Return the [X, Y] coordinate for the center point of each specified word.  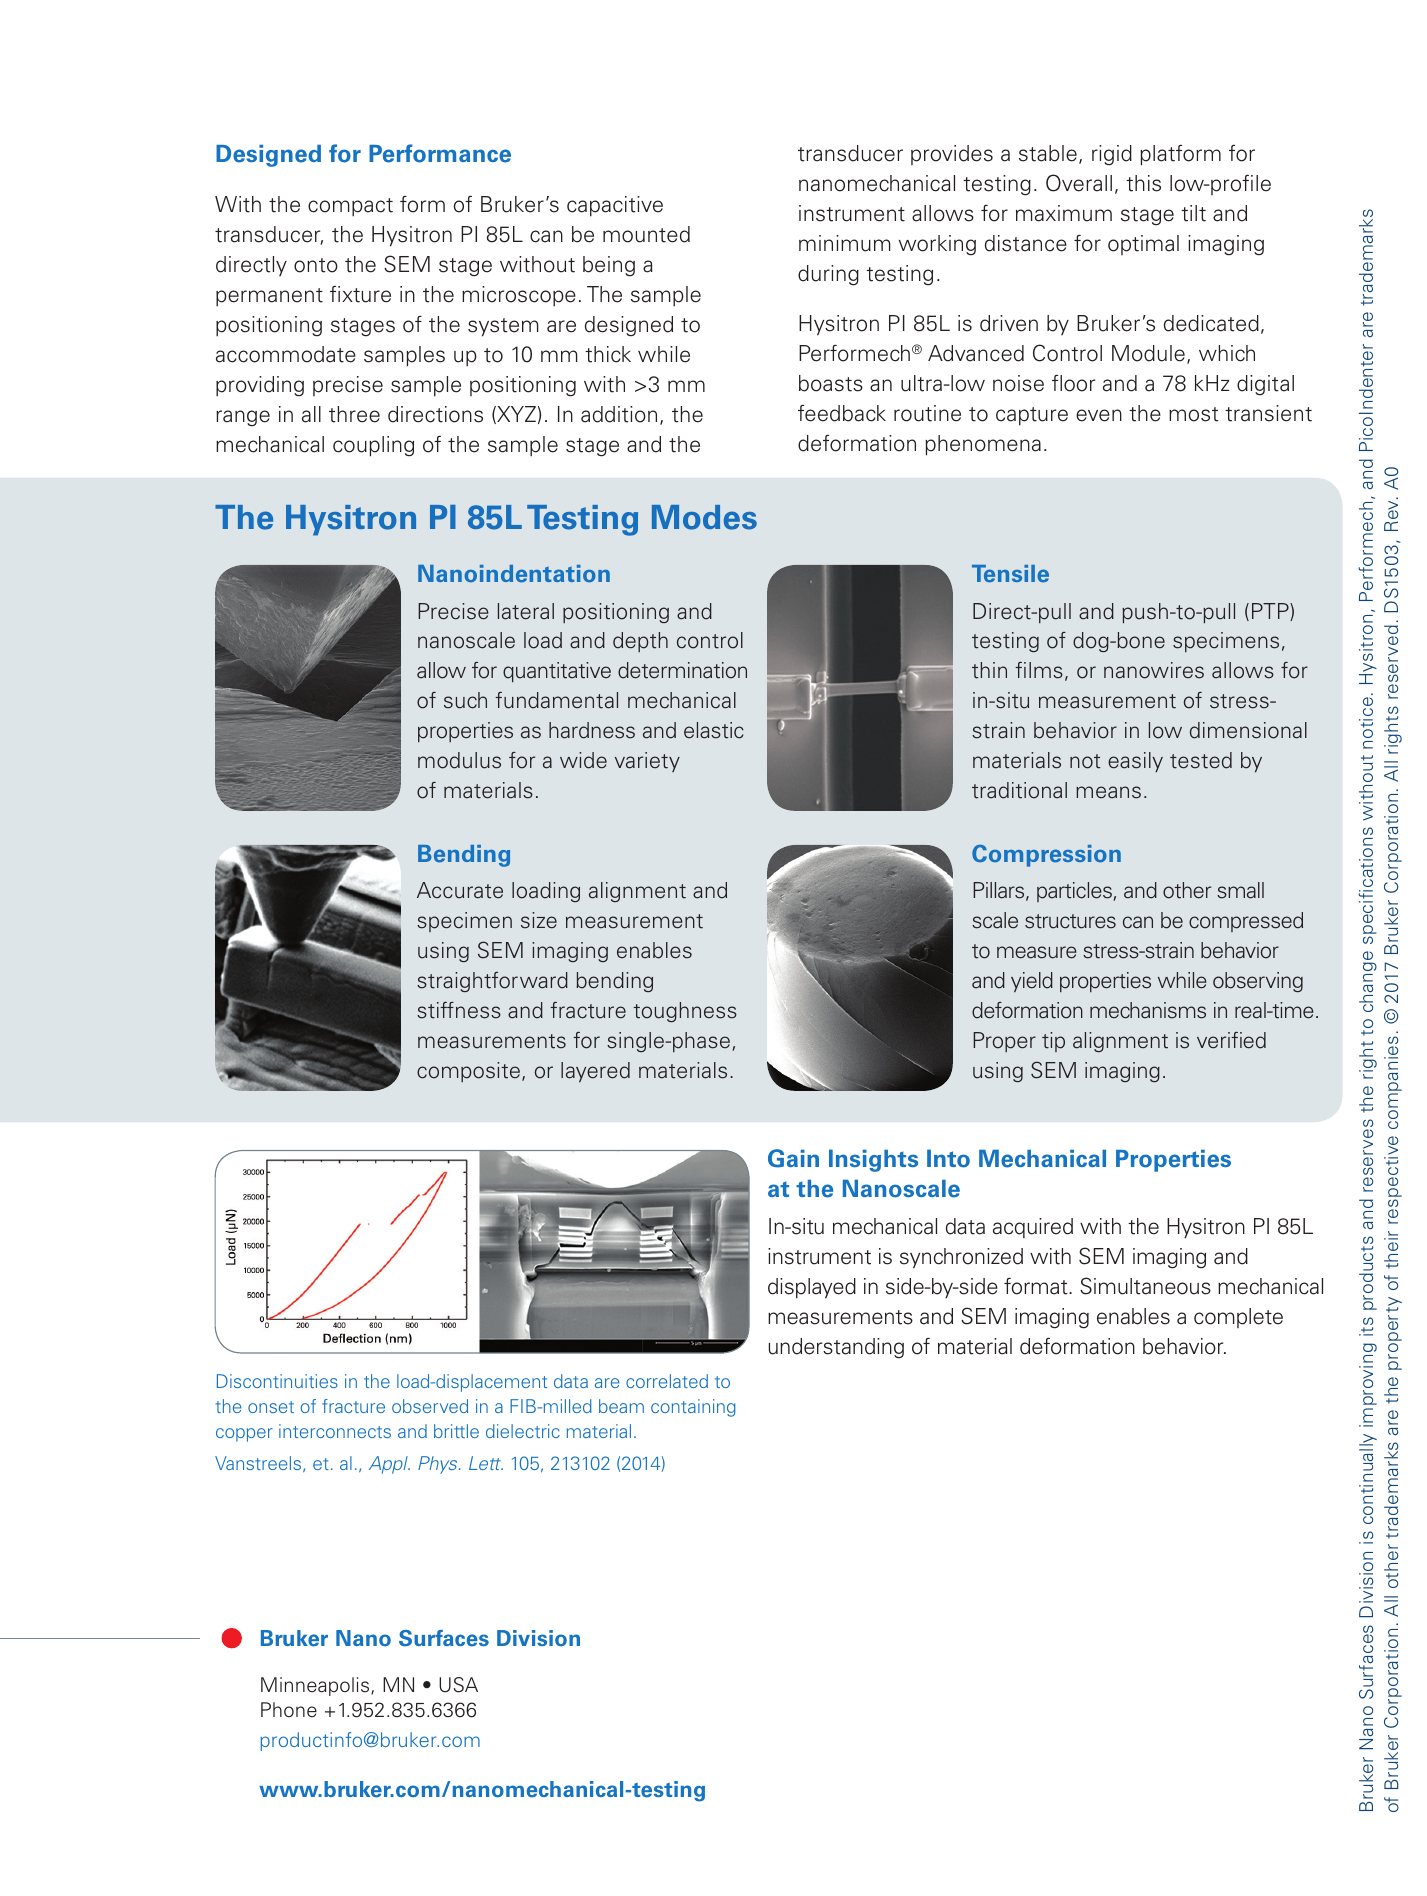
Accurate [460, 890]
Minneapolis [316, 1686]
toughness [685, 1012]
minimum [845, 243]
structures [1070, 921]
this [1143, 183]
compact [350, 207]
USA [458, 1685]
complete [1238, 1318]
